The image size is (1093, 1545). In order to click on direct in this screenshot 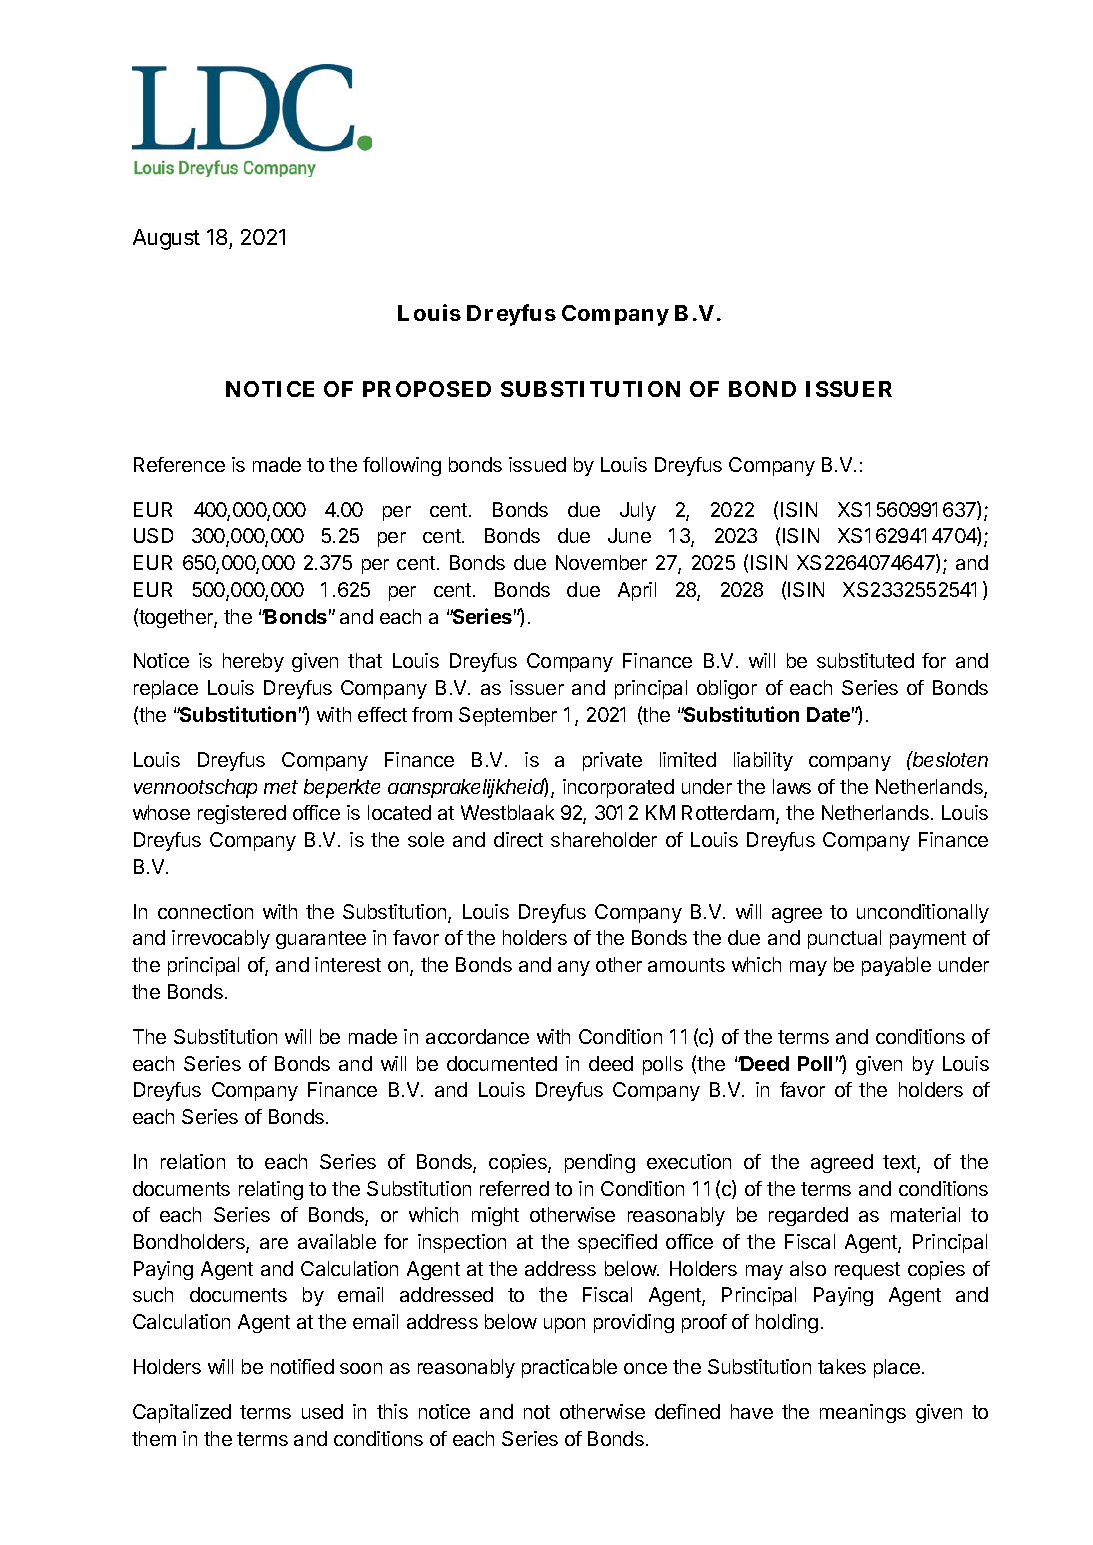, I will do `click(518, 839)`.
